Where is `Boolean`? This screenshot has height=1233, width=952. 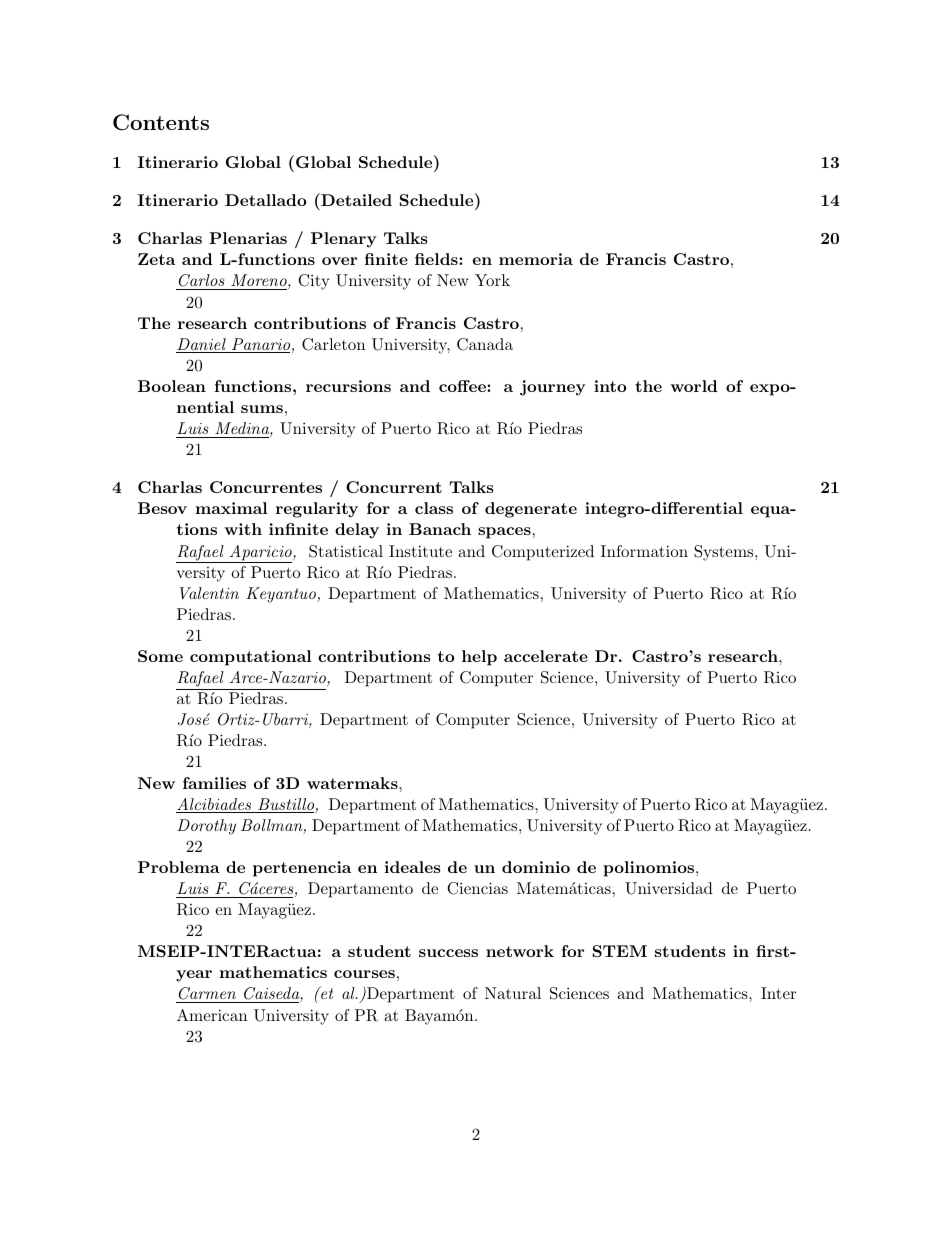 Boolean is located at coordinates (172, 386).
